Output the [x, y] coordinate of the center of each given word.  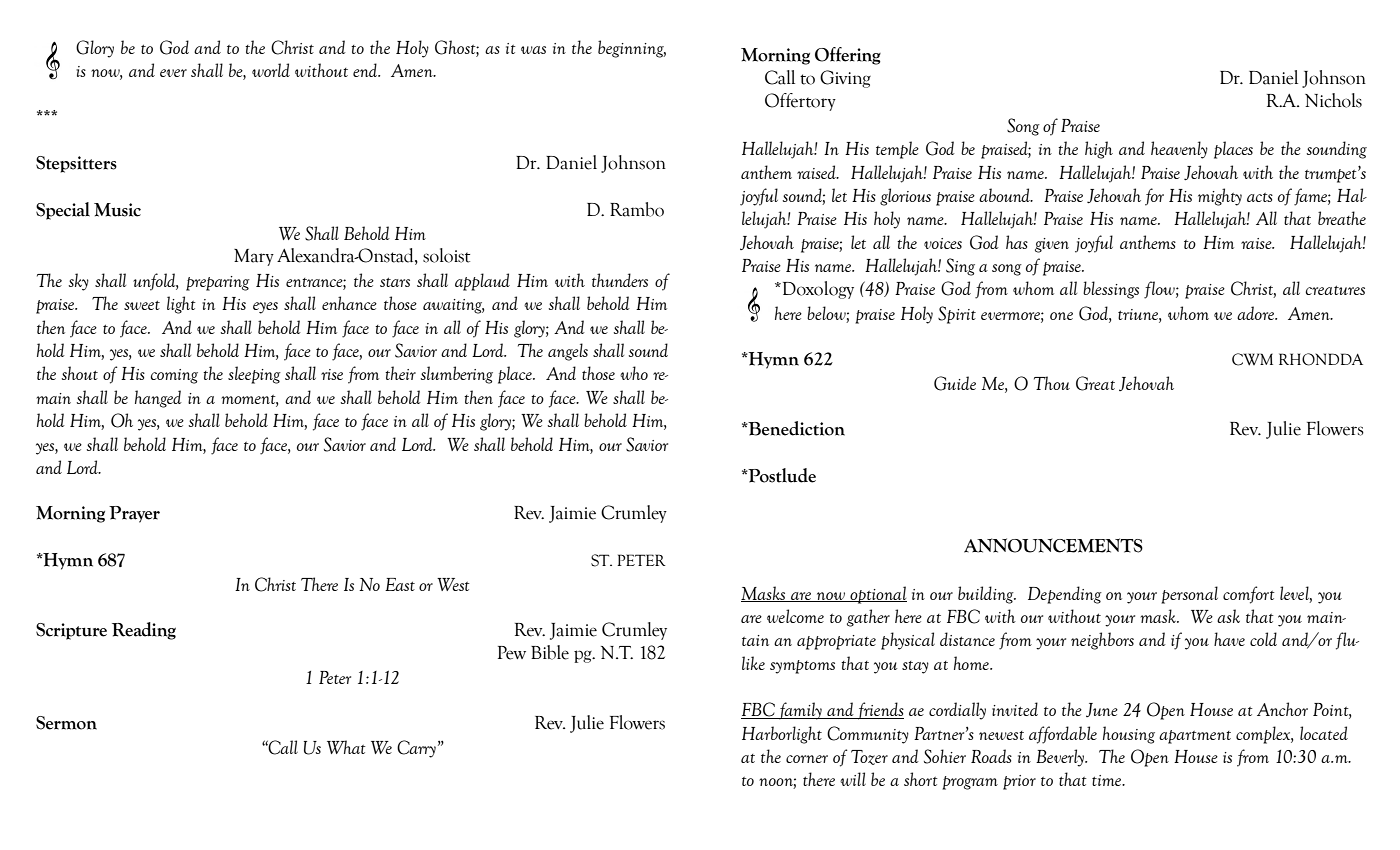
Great [1095, 383]
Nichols [1333, 100]
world [271, 70]
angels [568, 352]
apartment [1195, 737]
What [346, 747]
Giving [845, 79]
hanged [158, 399]
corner [807, 759]
